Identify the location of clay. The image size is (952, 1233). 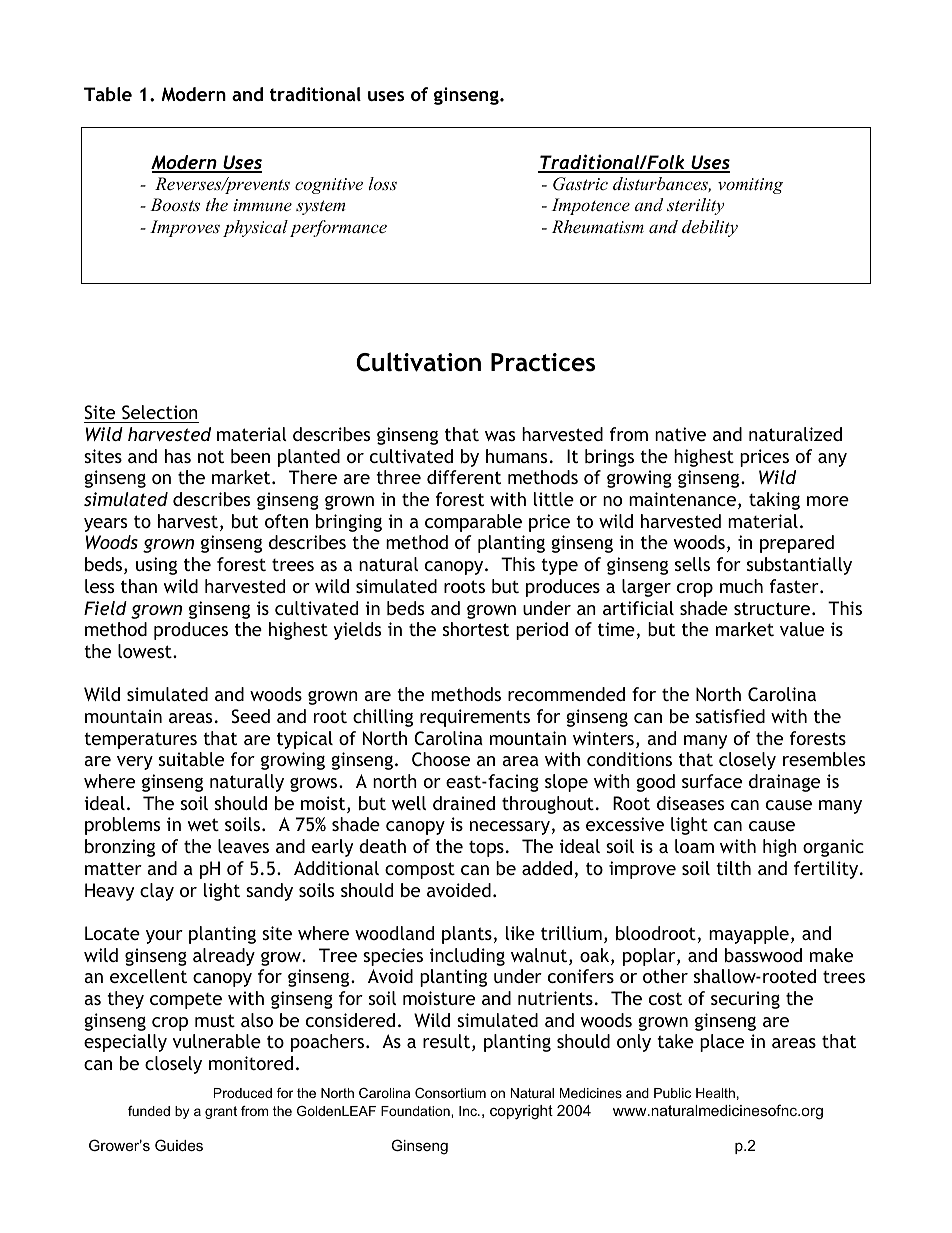
(157, 892).
